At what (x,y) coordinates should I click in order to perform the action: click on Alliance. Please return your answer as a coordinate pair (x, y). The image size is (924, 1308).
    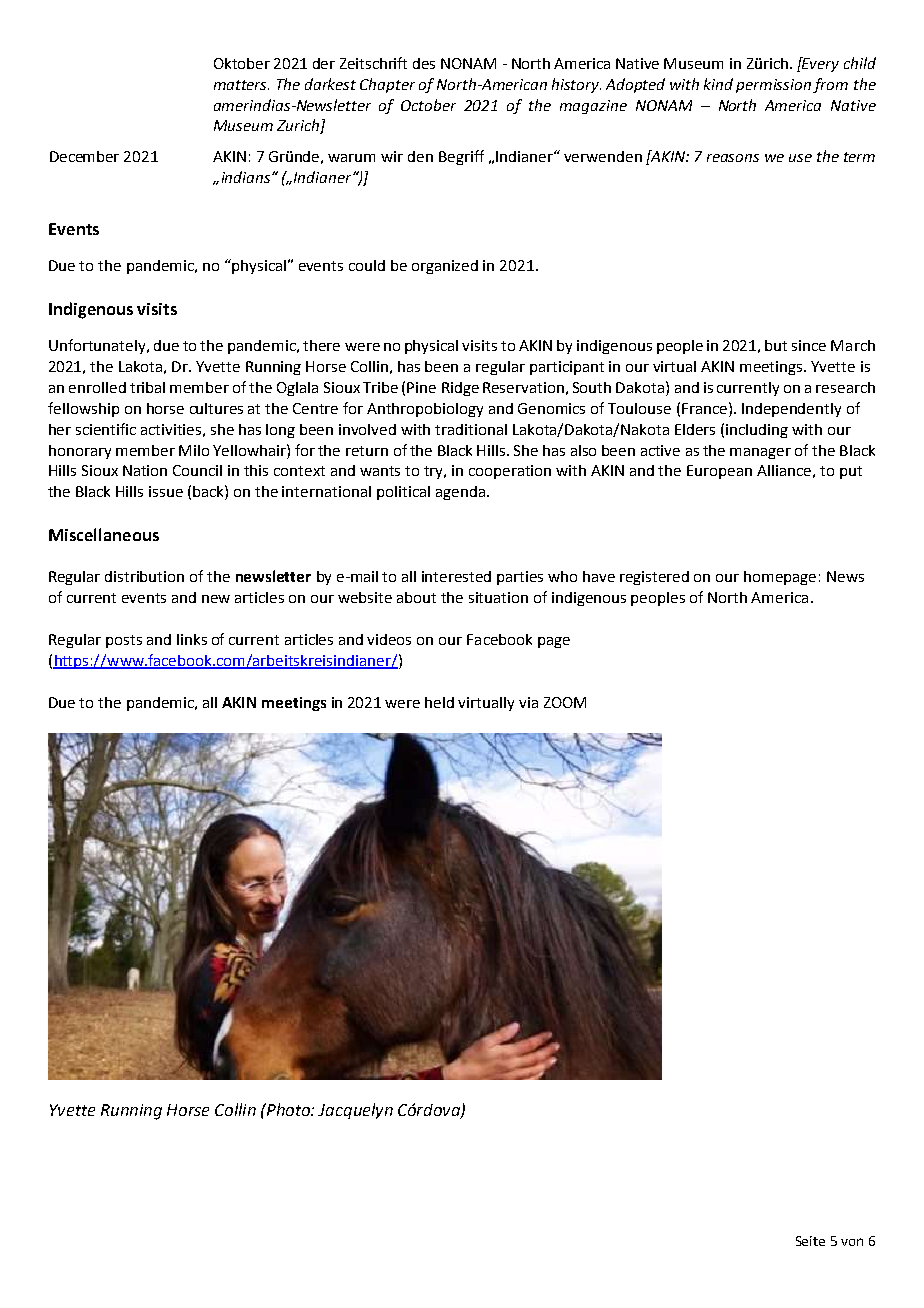
    Looking at the image, I should click on (784, 470).
